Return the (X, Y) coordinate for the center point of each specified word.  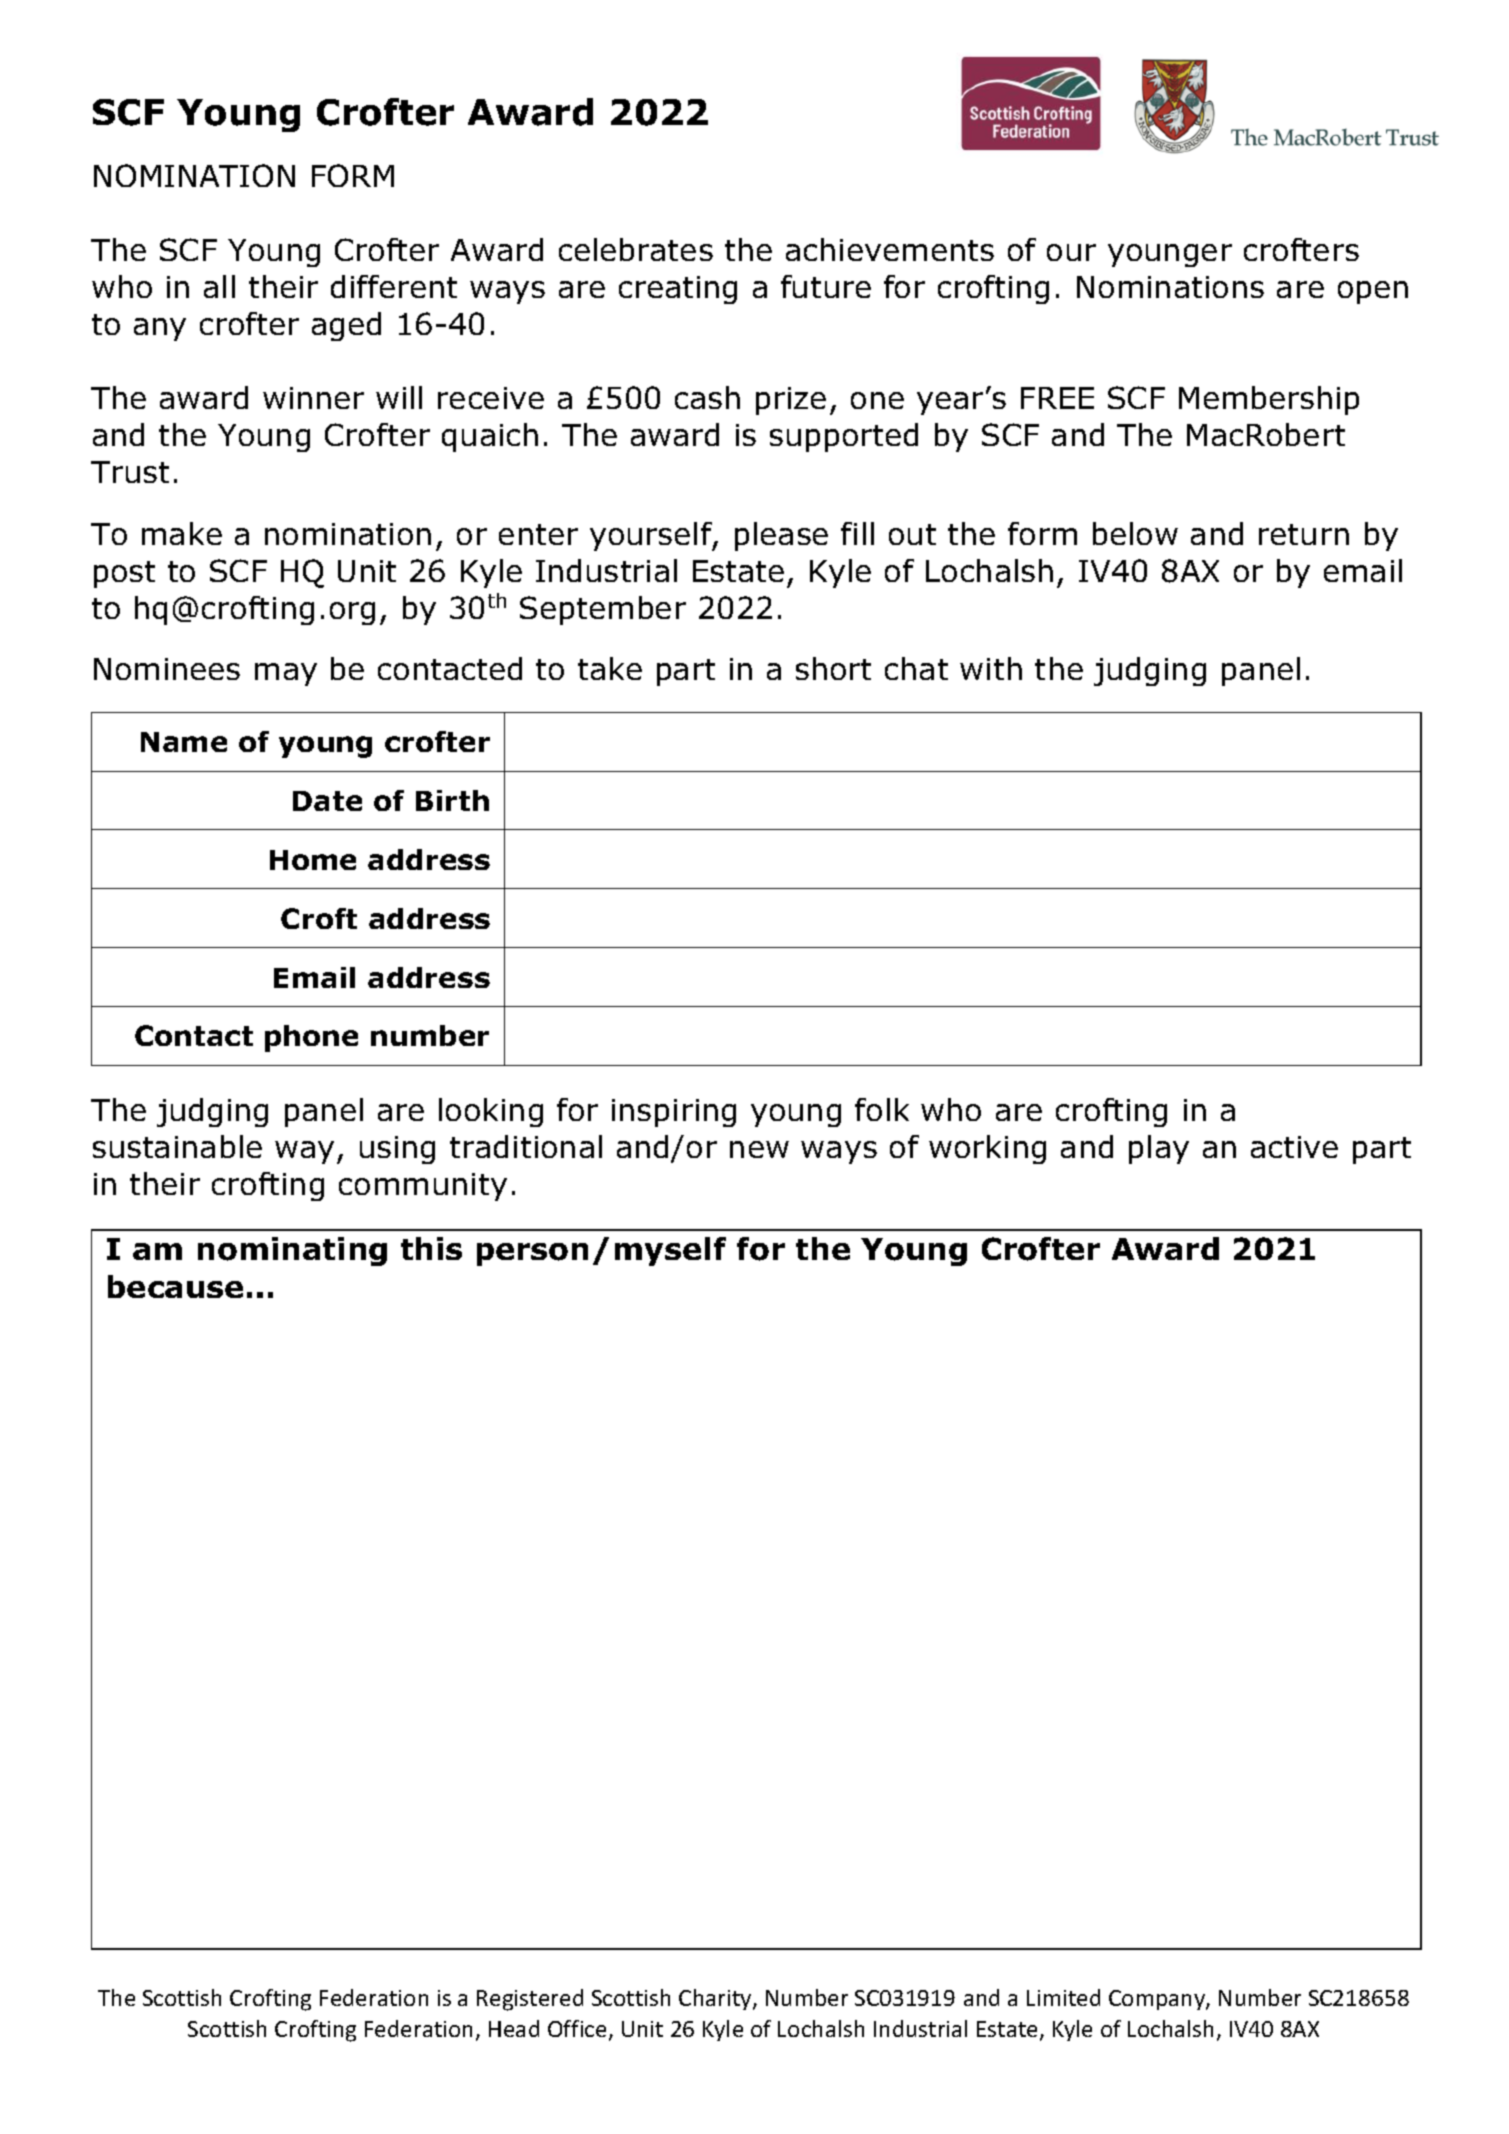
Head (514, 2028)
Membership (1269, 400)
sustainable (177, 1146)
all (219, 286)
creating (678, 290)
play (1159, 1149)
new (759, 1149)
